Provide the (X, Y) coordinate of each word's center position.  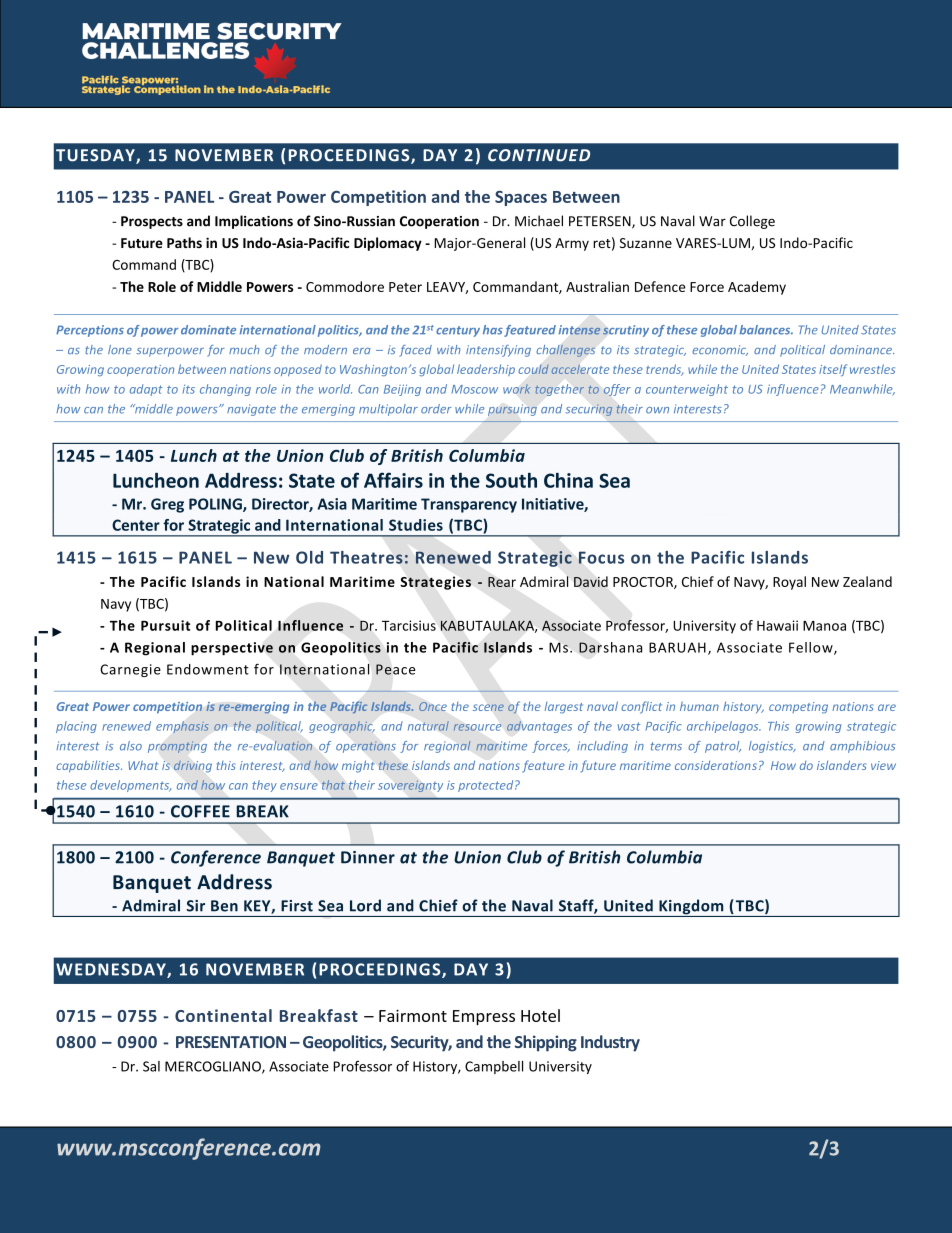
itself (833, 370)
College (752, 222)
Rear (502, 582)
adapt (146, 390)
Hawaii (777, 625)
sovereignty (410, 786)
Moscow (475, 389)
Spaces (521, 198)
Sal (151, 1066)
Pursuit (165, 625)
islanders (842, 765)
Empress (484, 1017)
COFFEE (200, 811)
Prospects (152, 222)
